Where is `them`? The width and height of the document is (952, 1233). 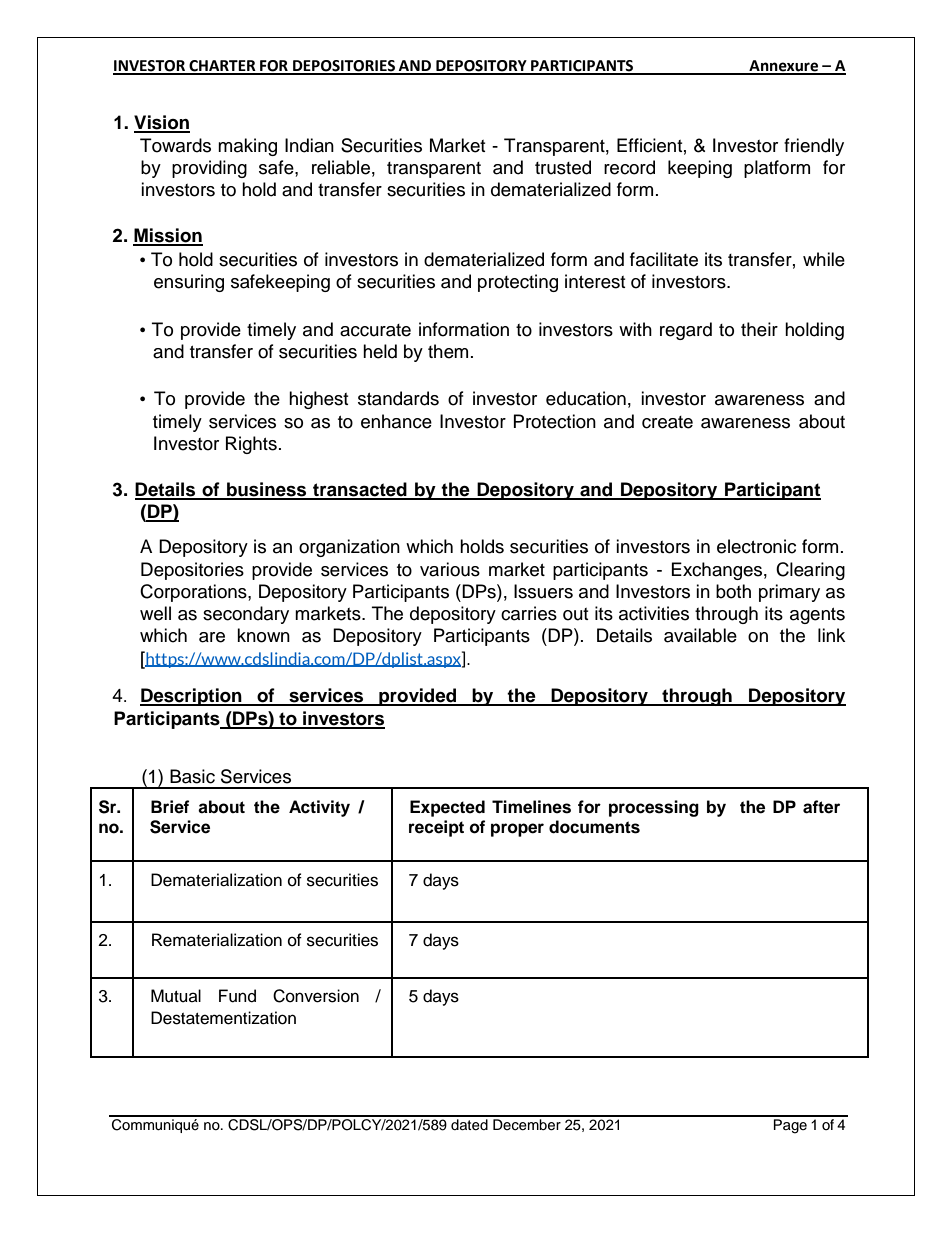 them is located at coordinates (448, 351).
